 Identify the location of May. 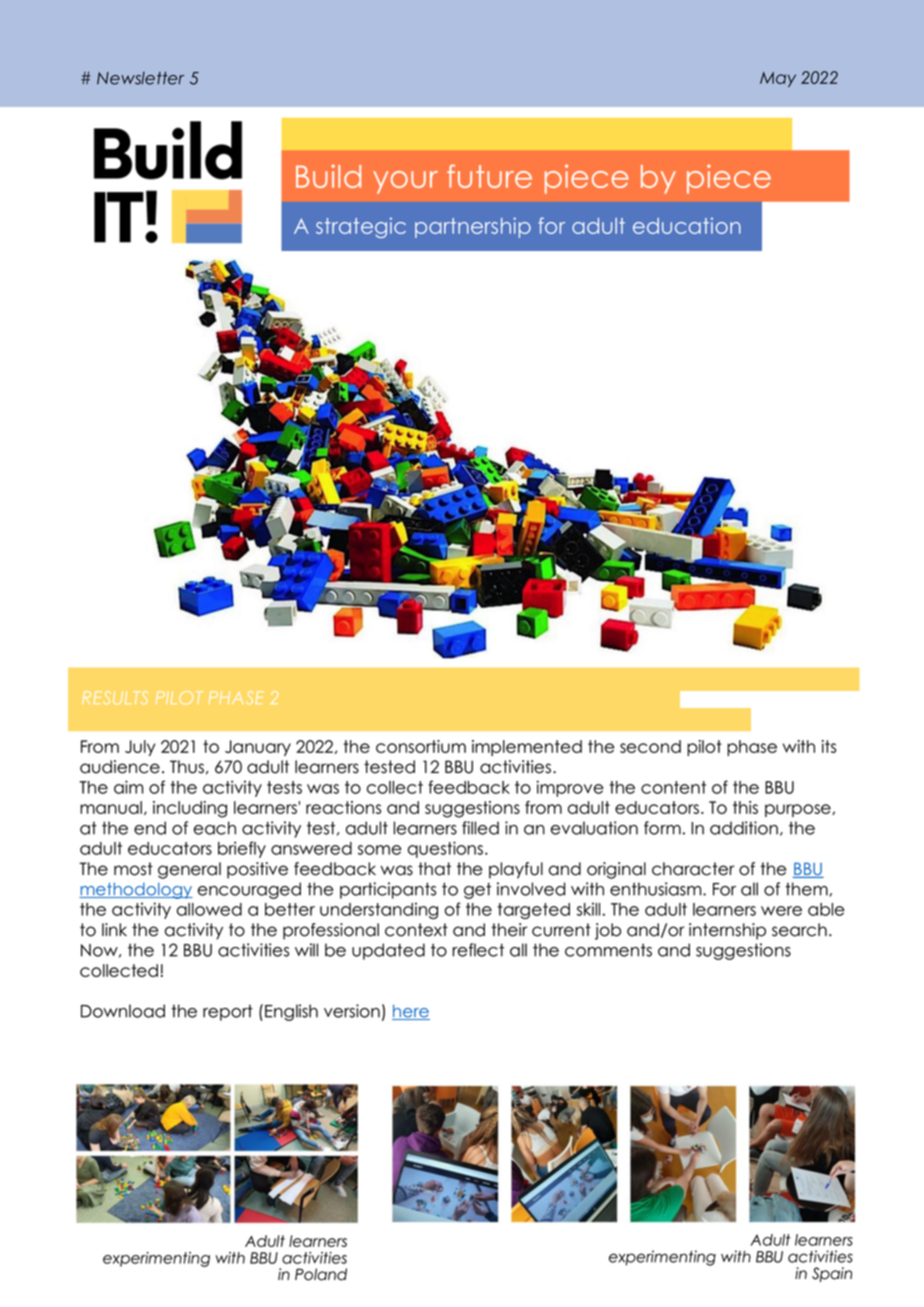
(778, 79).
